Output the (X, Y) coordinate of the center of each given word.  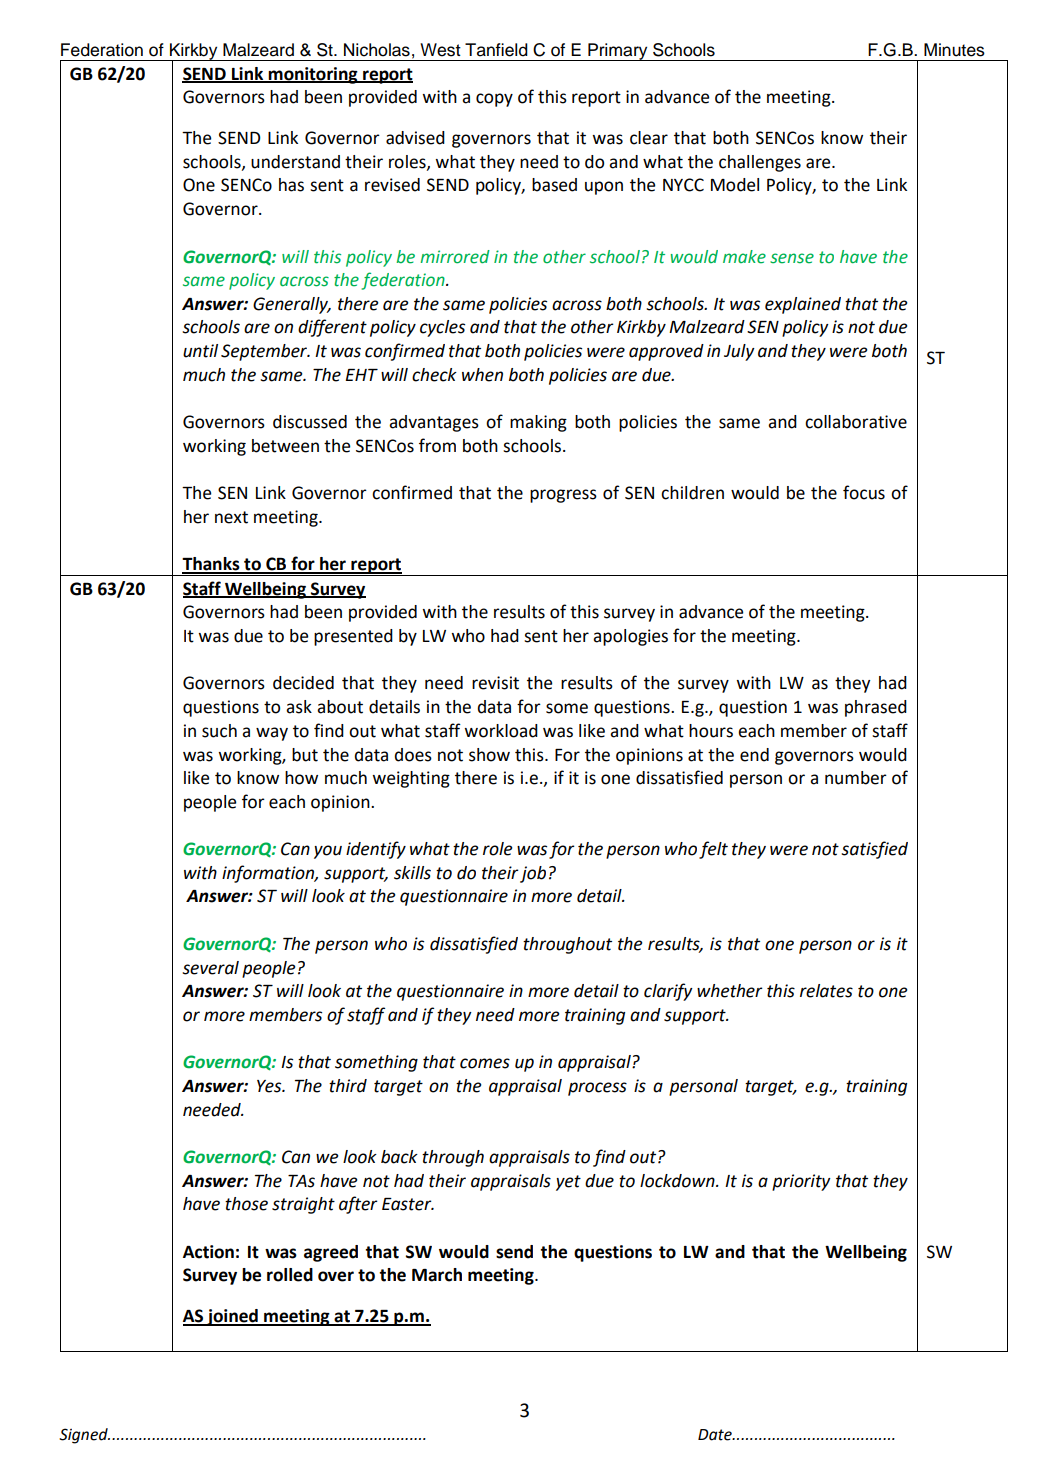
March (437, 1275)
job (533, 874)
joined (232, 1317)
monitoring (313, 75)
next (231, 517)
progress (563, 496)
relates (826, 991)
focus (864, 492)
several (210, 968)
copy (494, 100)
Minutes (954, 50)
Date (716, 1435)
